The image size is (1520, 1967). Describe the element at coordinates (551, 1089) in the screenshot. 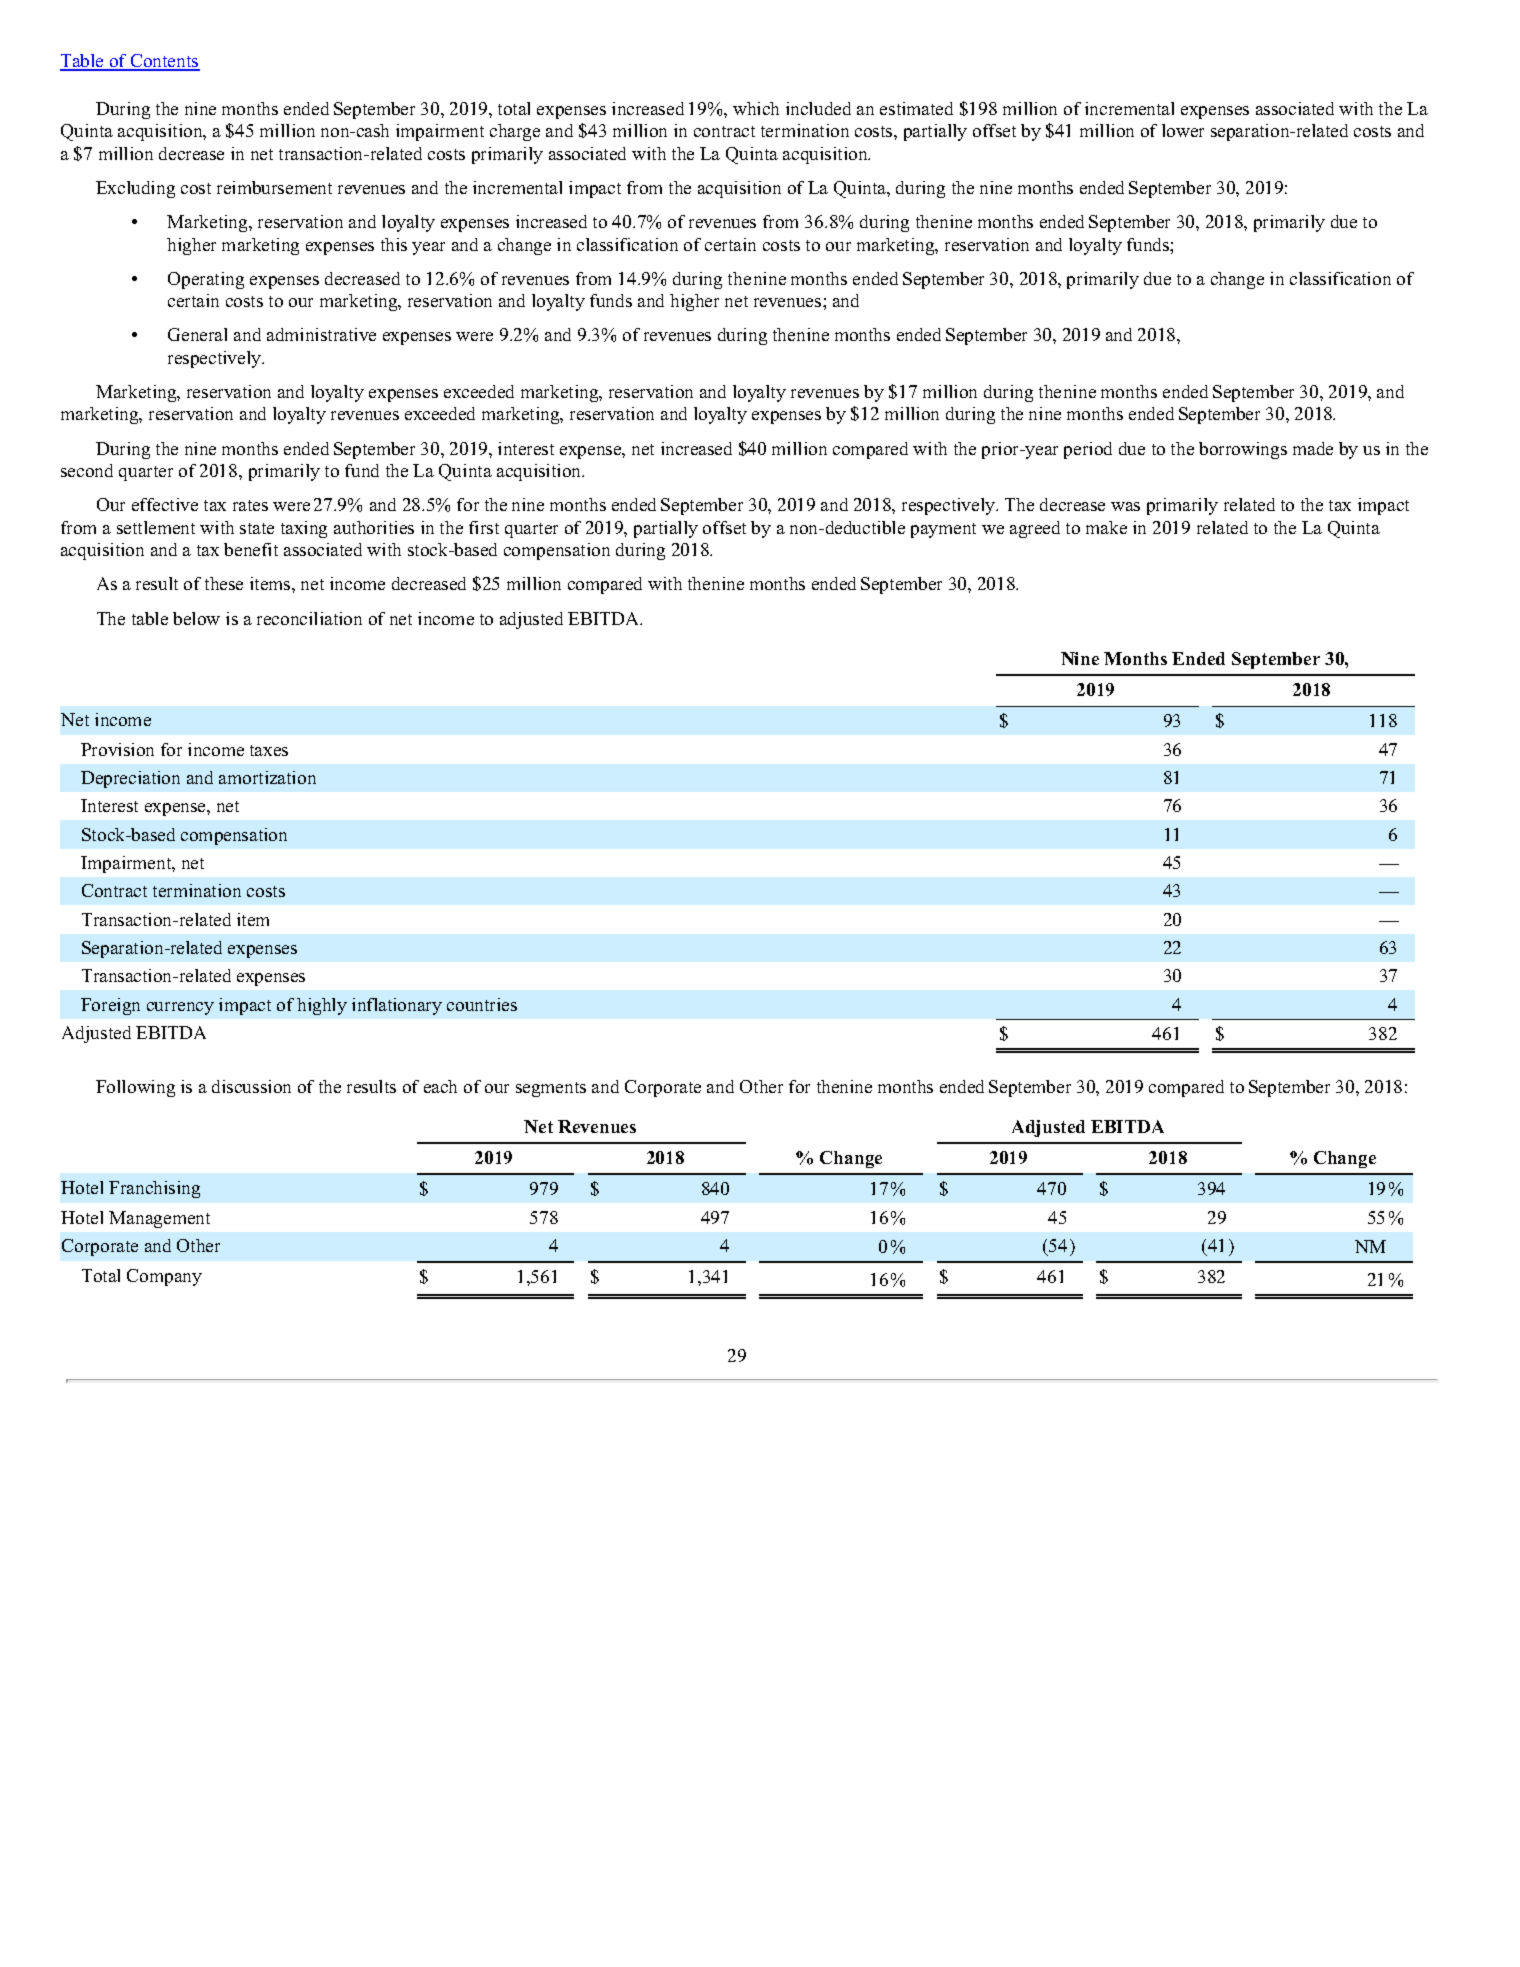

I see `segments` at that location.
